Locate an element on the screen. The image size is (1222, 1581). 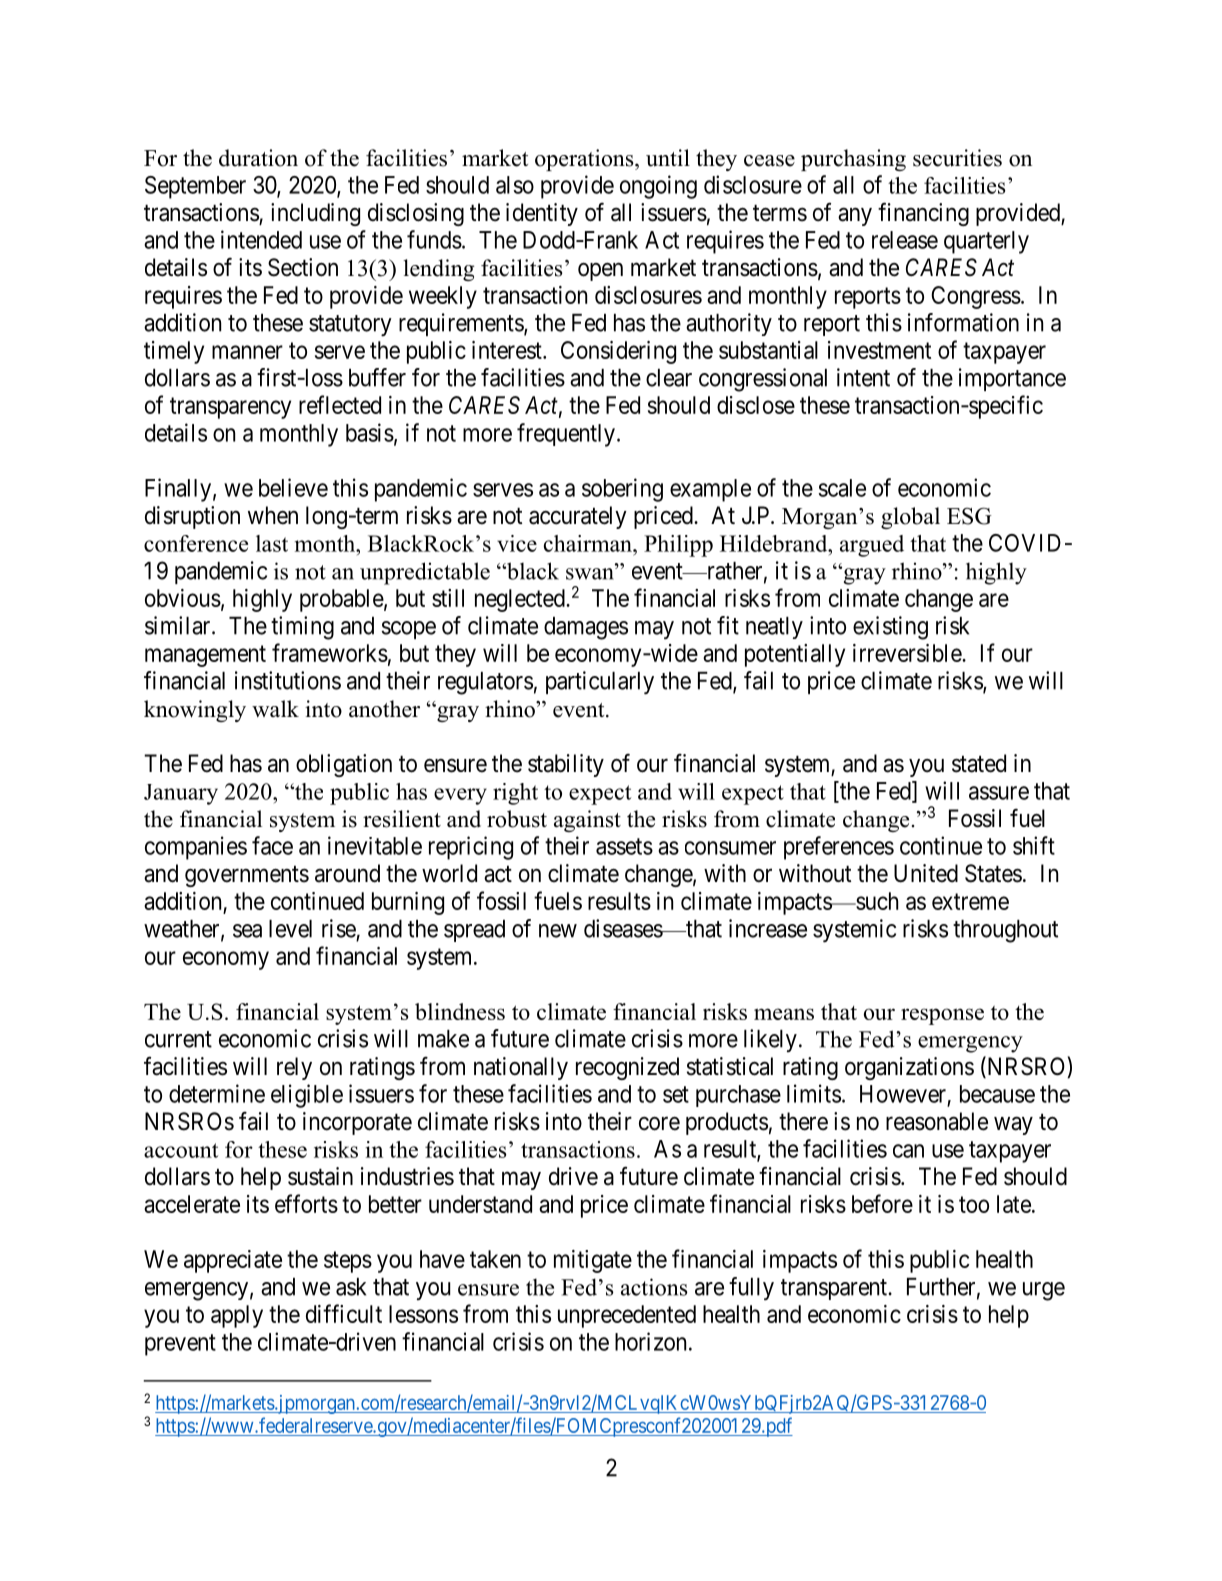
stated is located at coordinates (979, 763).
